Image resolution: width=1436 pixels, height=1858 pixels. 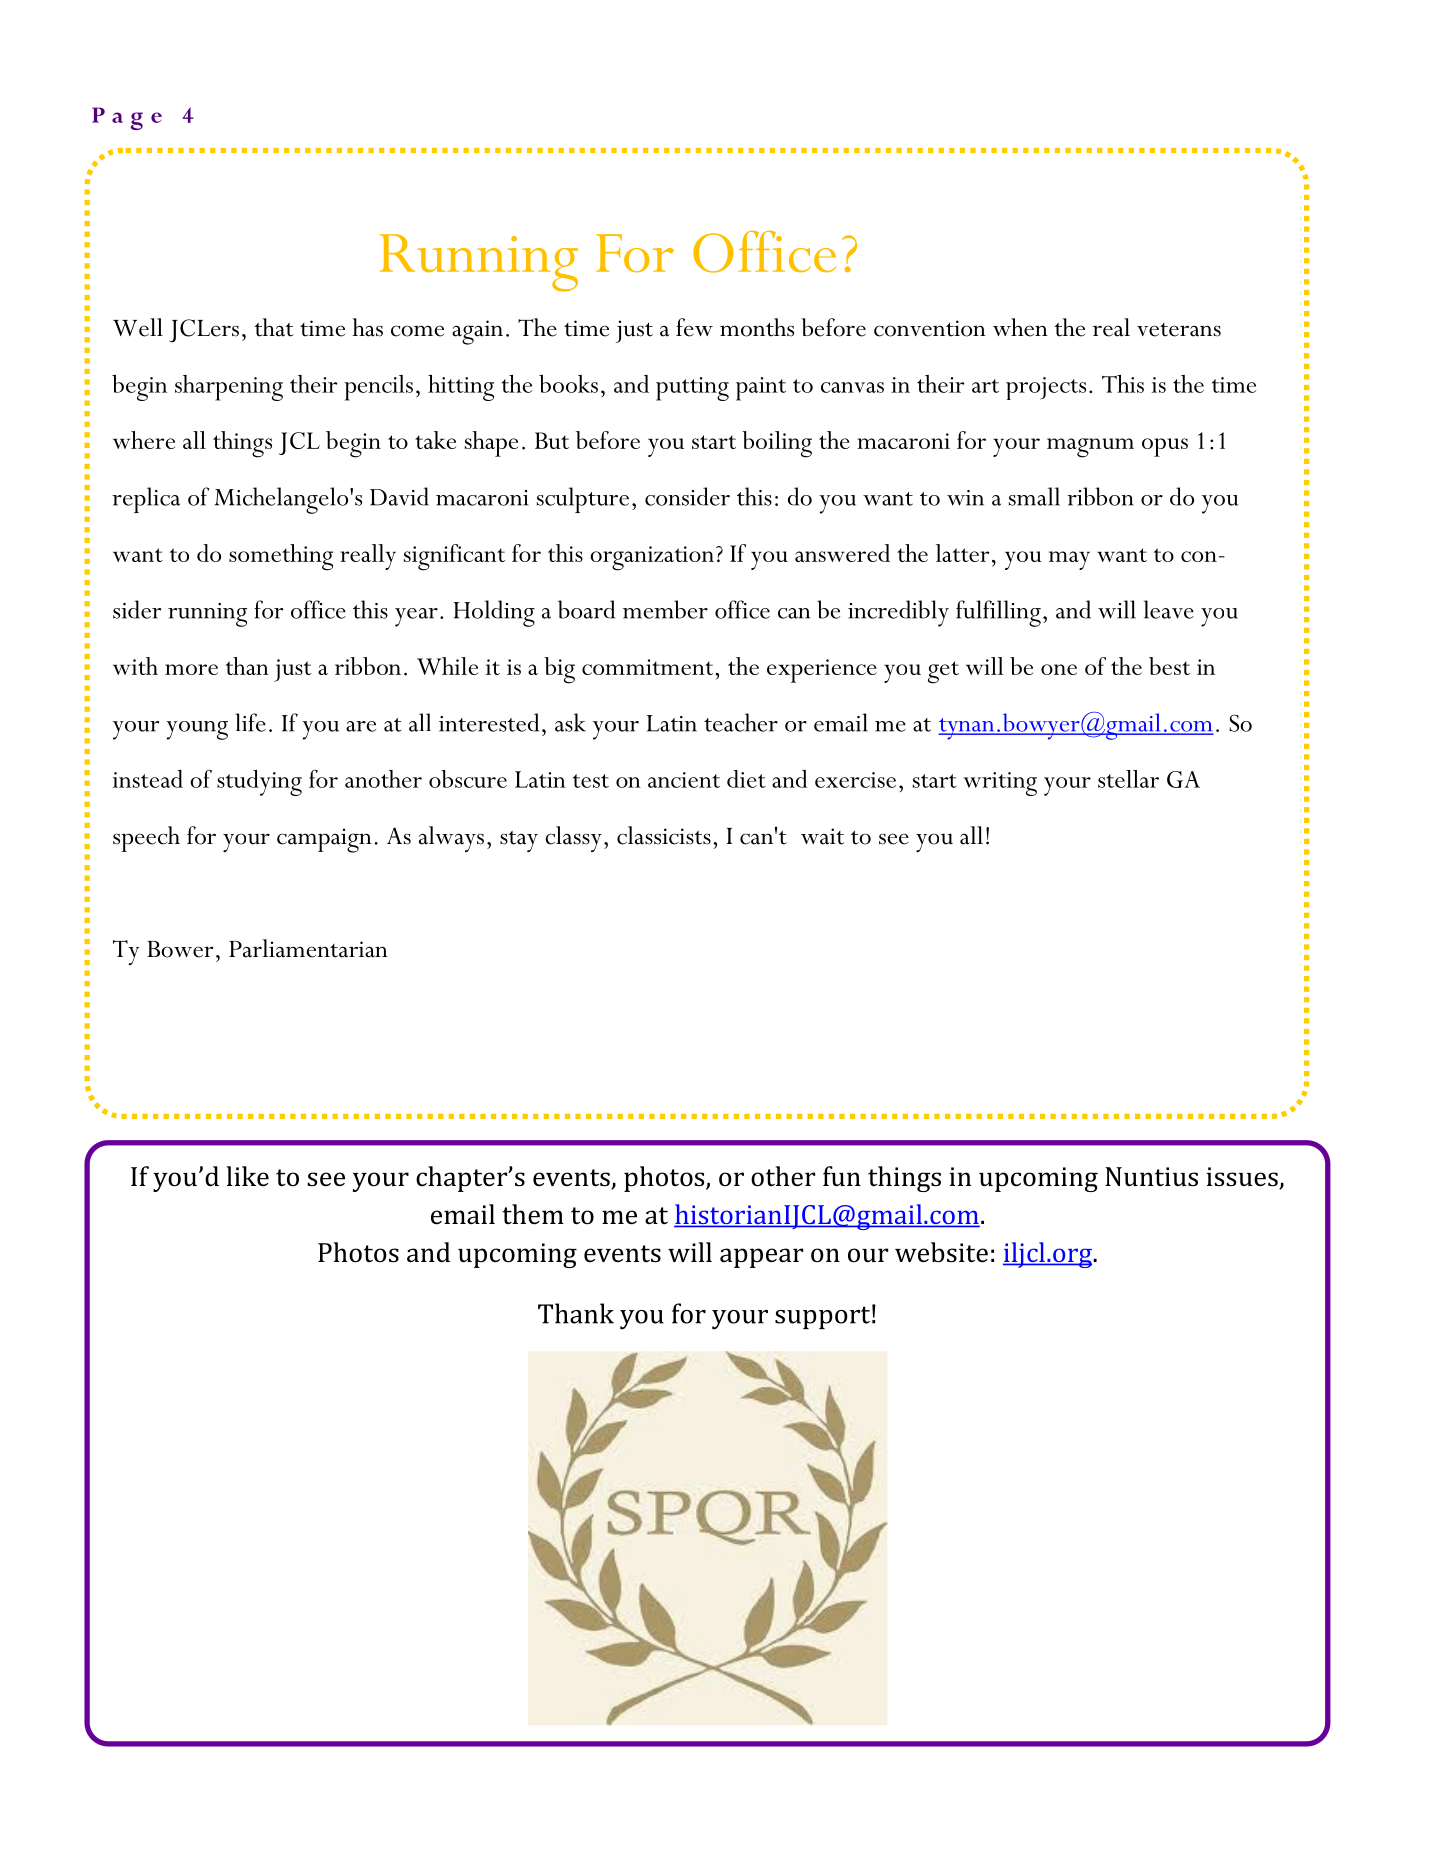 What do you see at coordinates (308, 948) in the screenshot?
I see `Parliamentarian` at bounding box center [308, 948].
